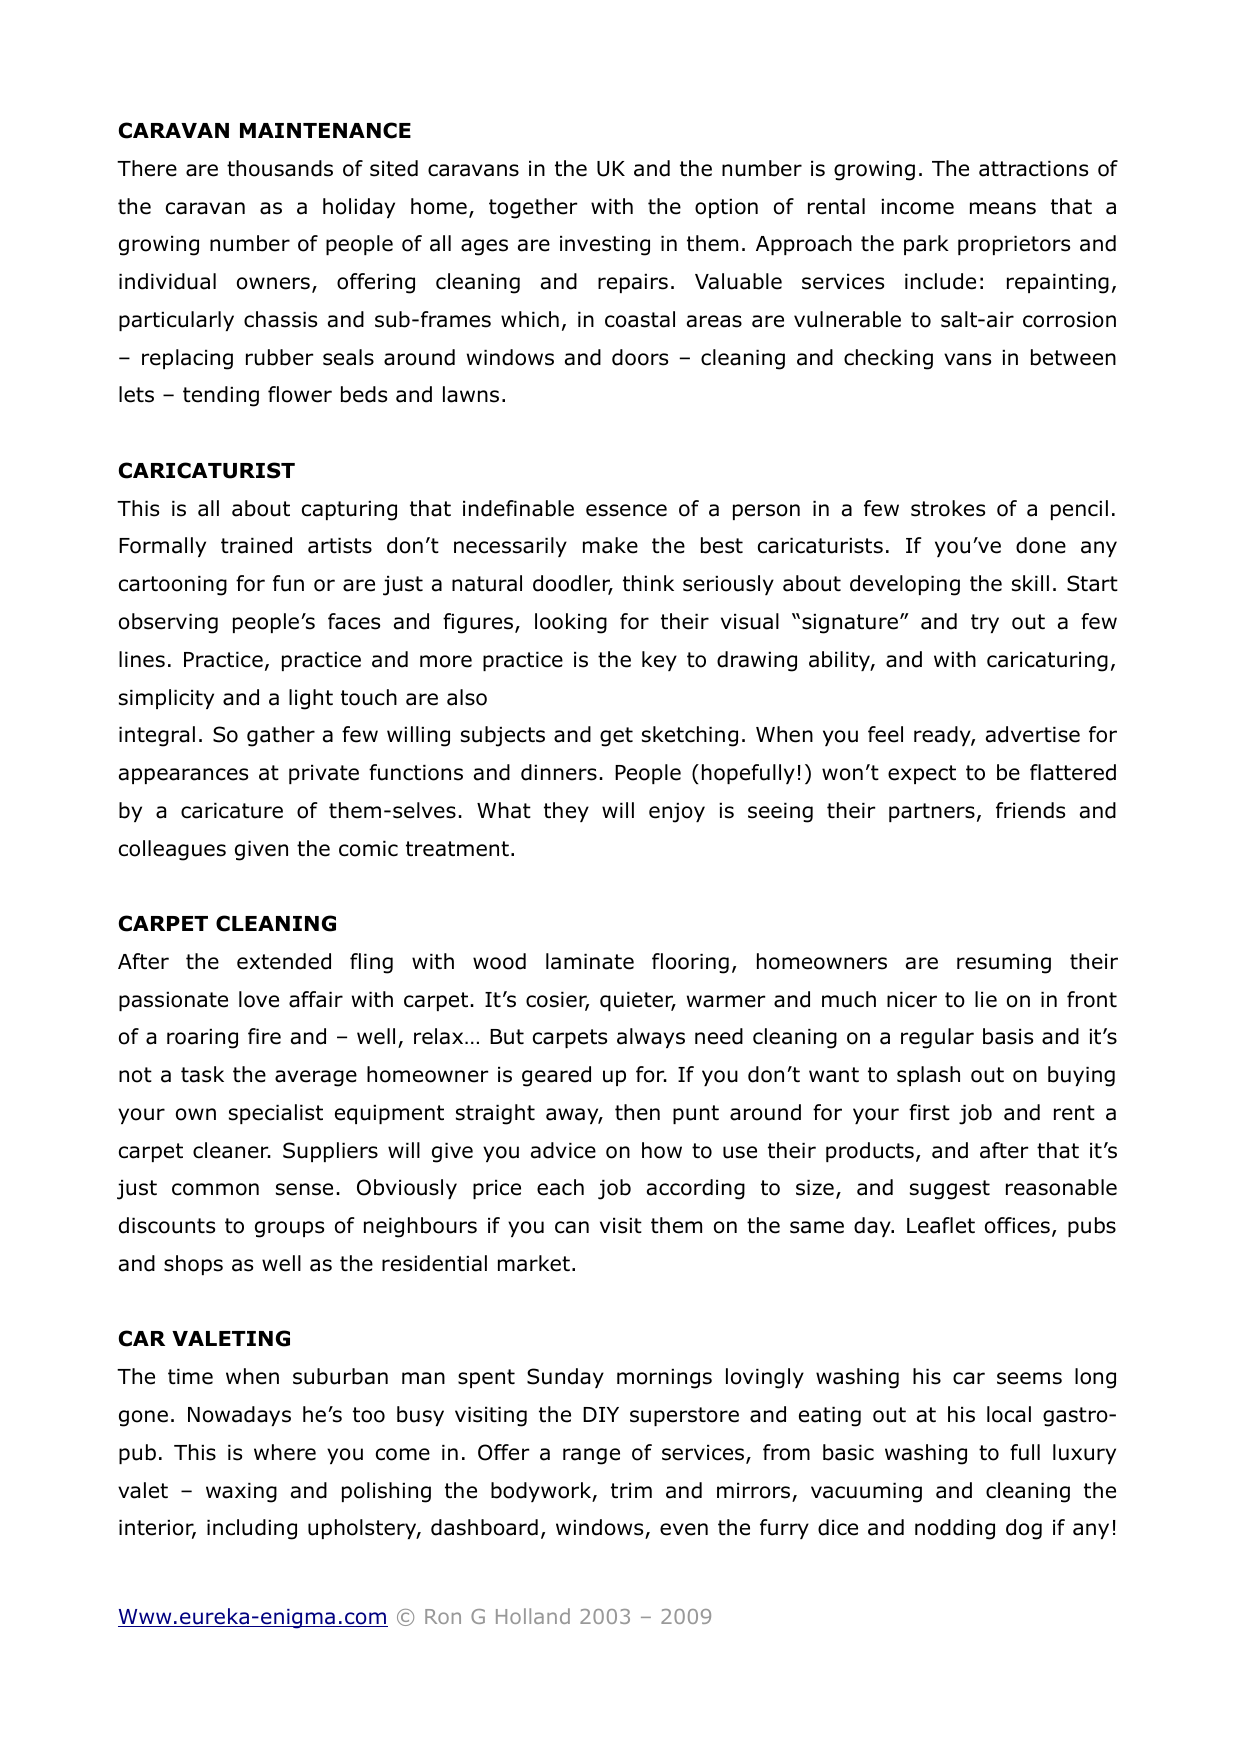  I want to click on means, so click(1003, 208).
